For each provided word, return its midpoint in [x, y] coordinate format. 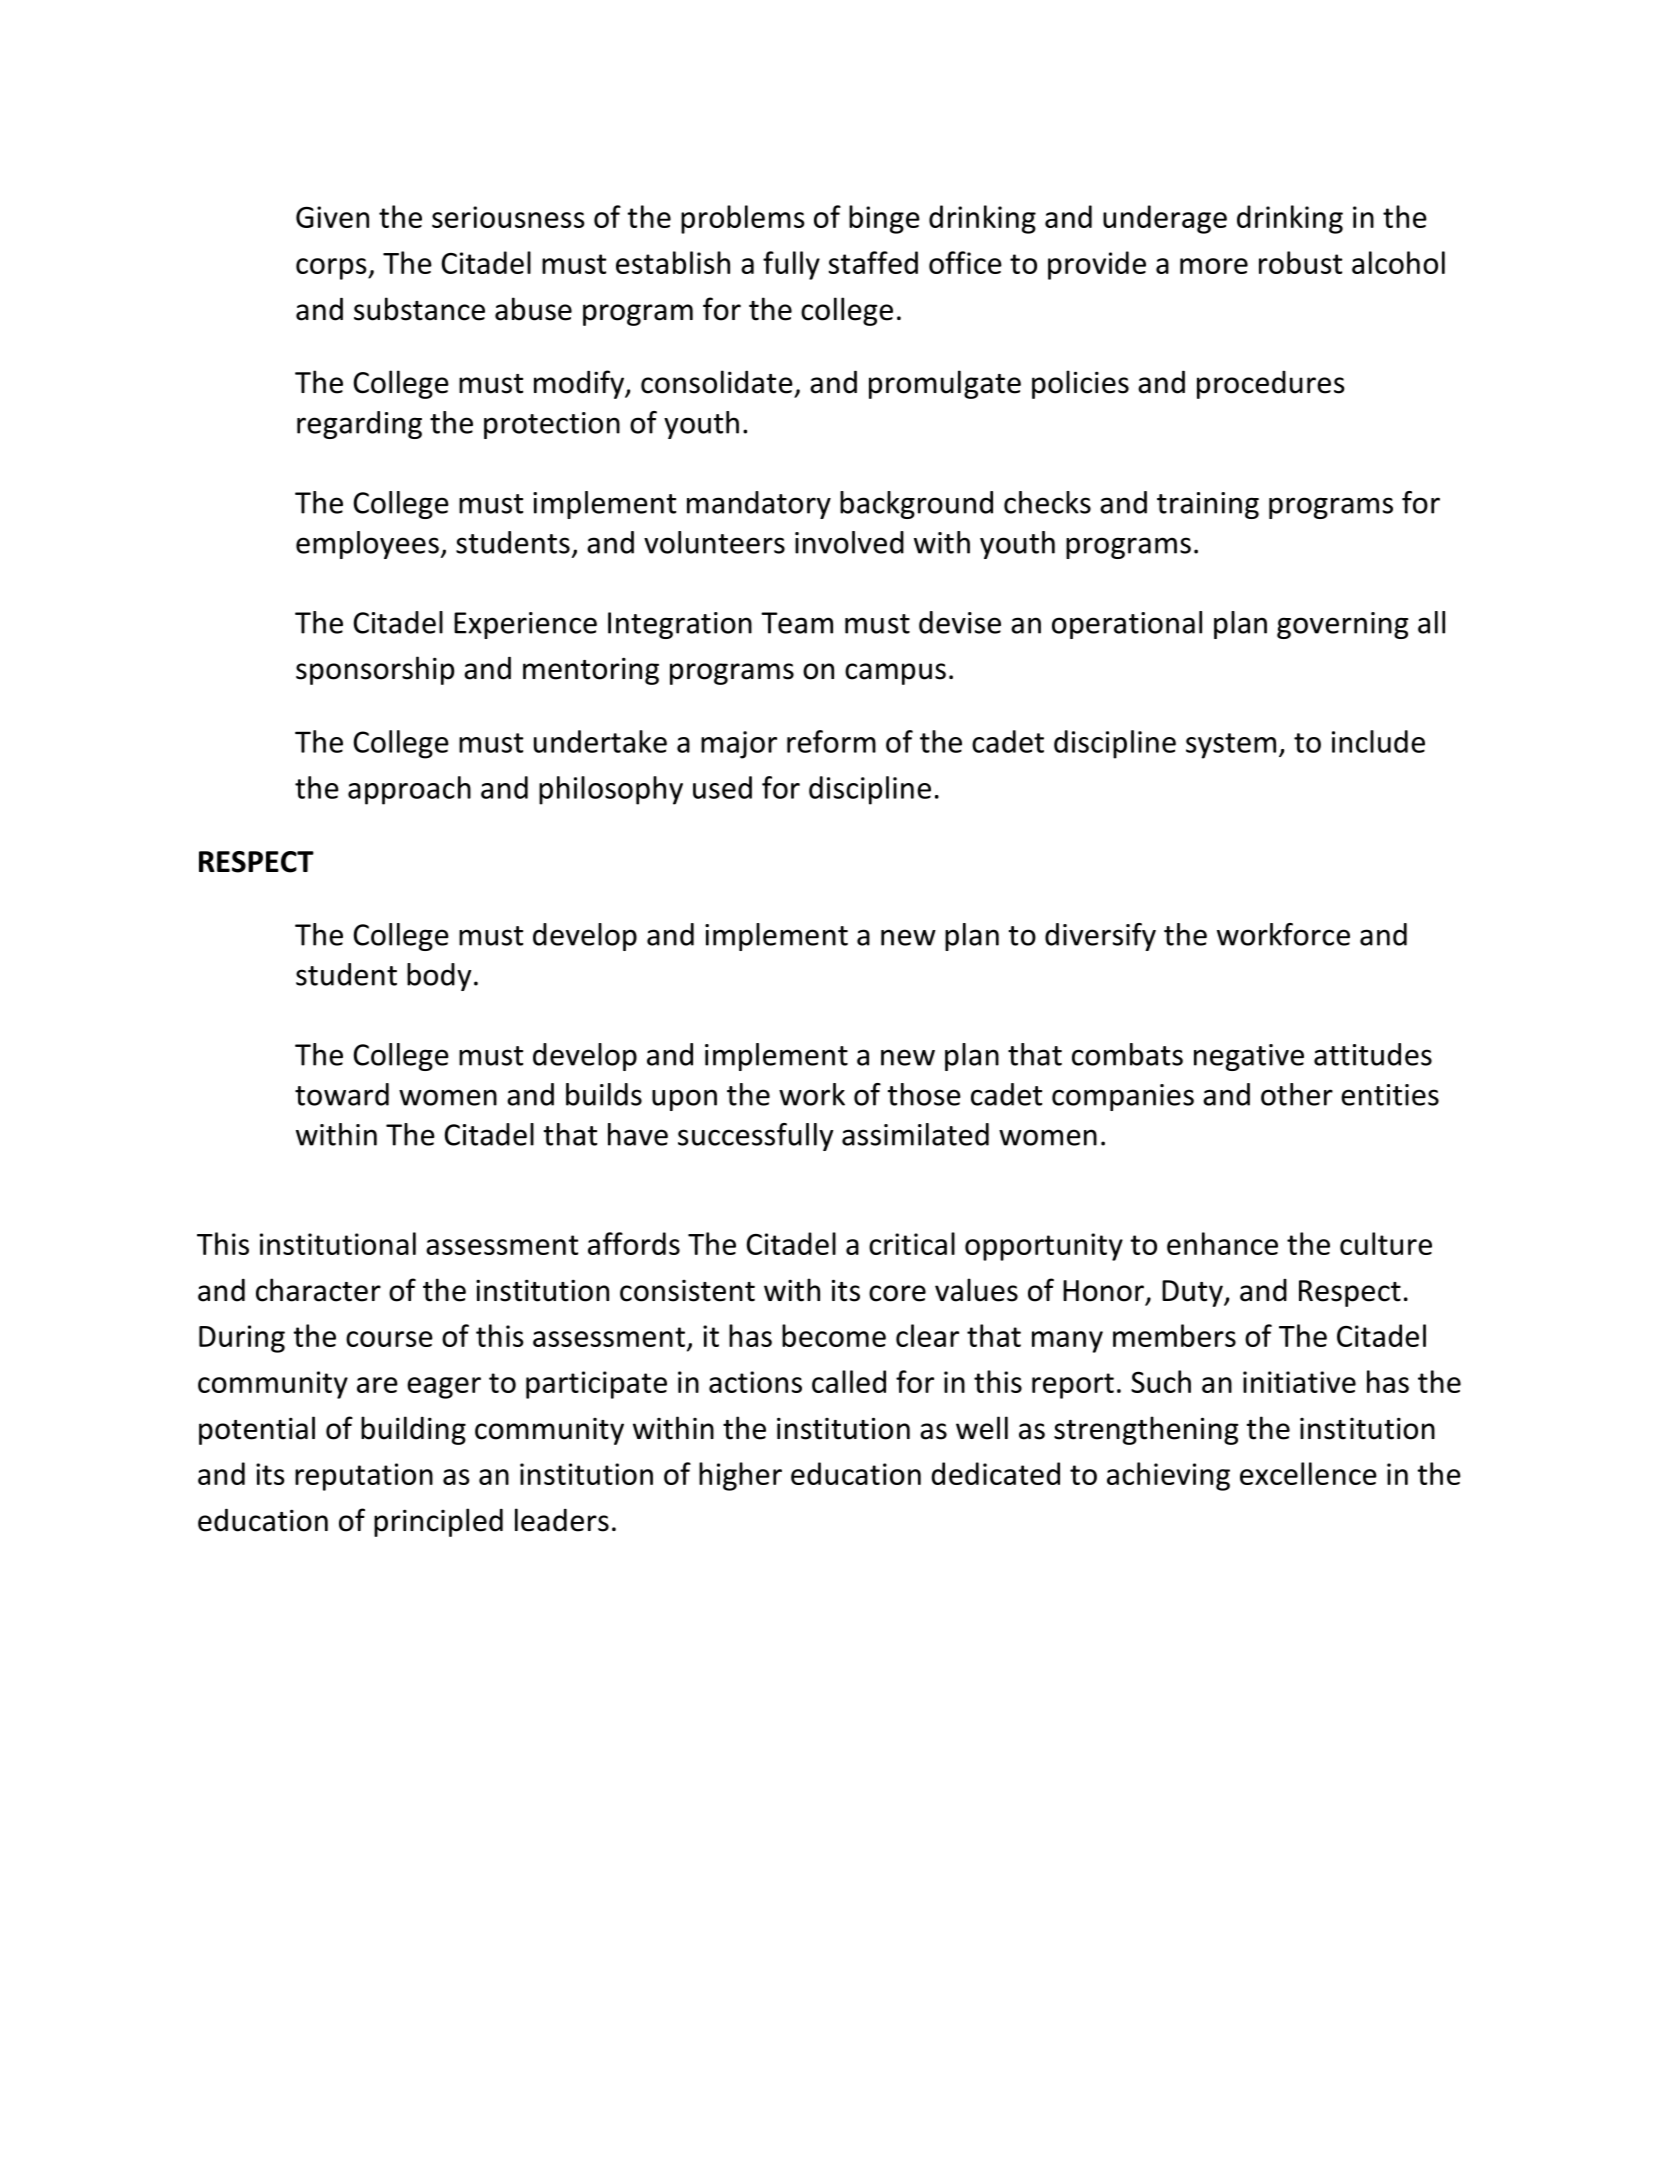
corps [332, 269]
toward [342, 1094]
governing [1342, 625]
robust [1300, 262]
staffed [873, 262]
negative [1249, 1057]
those [924, 1094]
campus [895, 674]
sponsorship [375, 670]
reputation [364, 1477]
